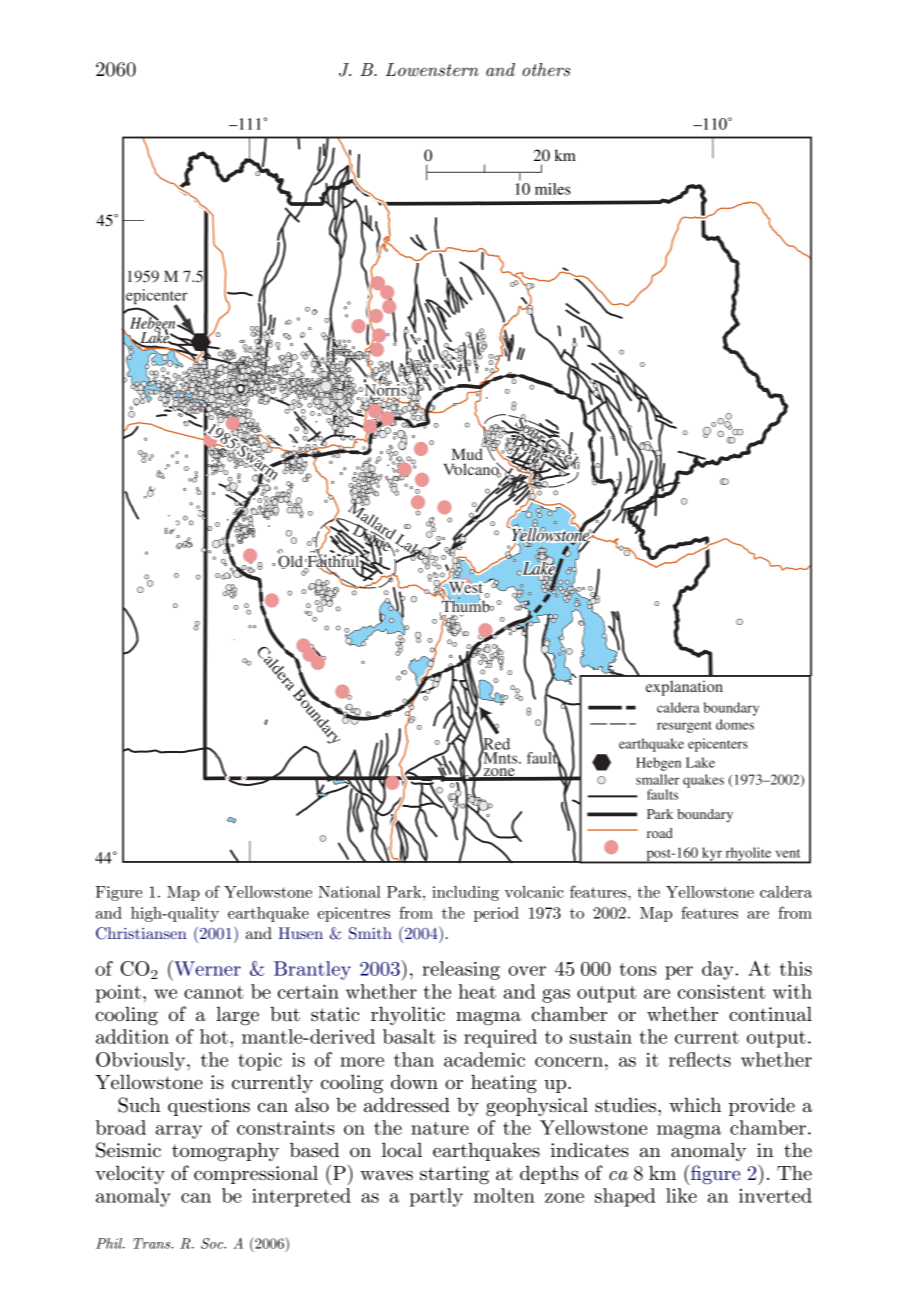 The height and width of the screenshot is (1313, 924). I want to click on Soc, so click(213, 1243).
